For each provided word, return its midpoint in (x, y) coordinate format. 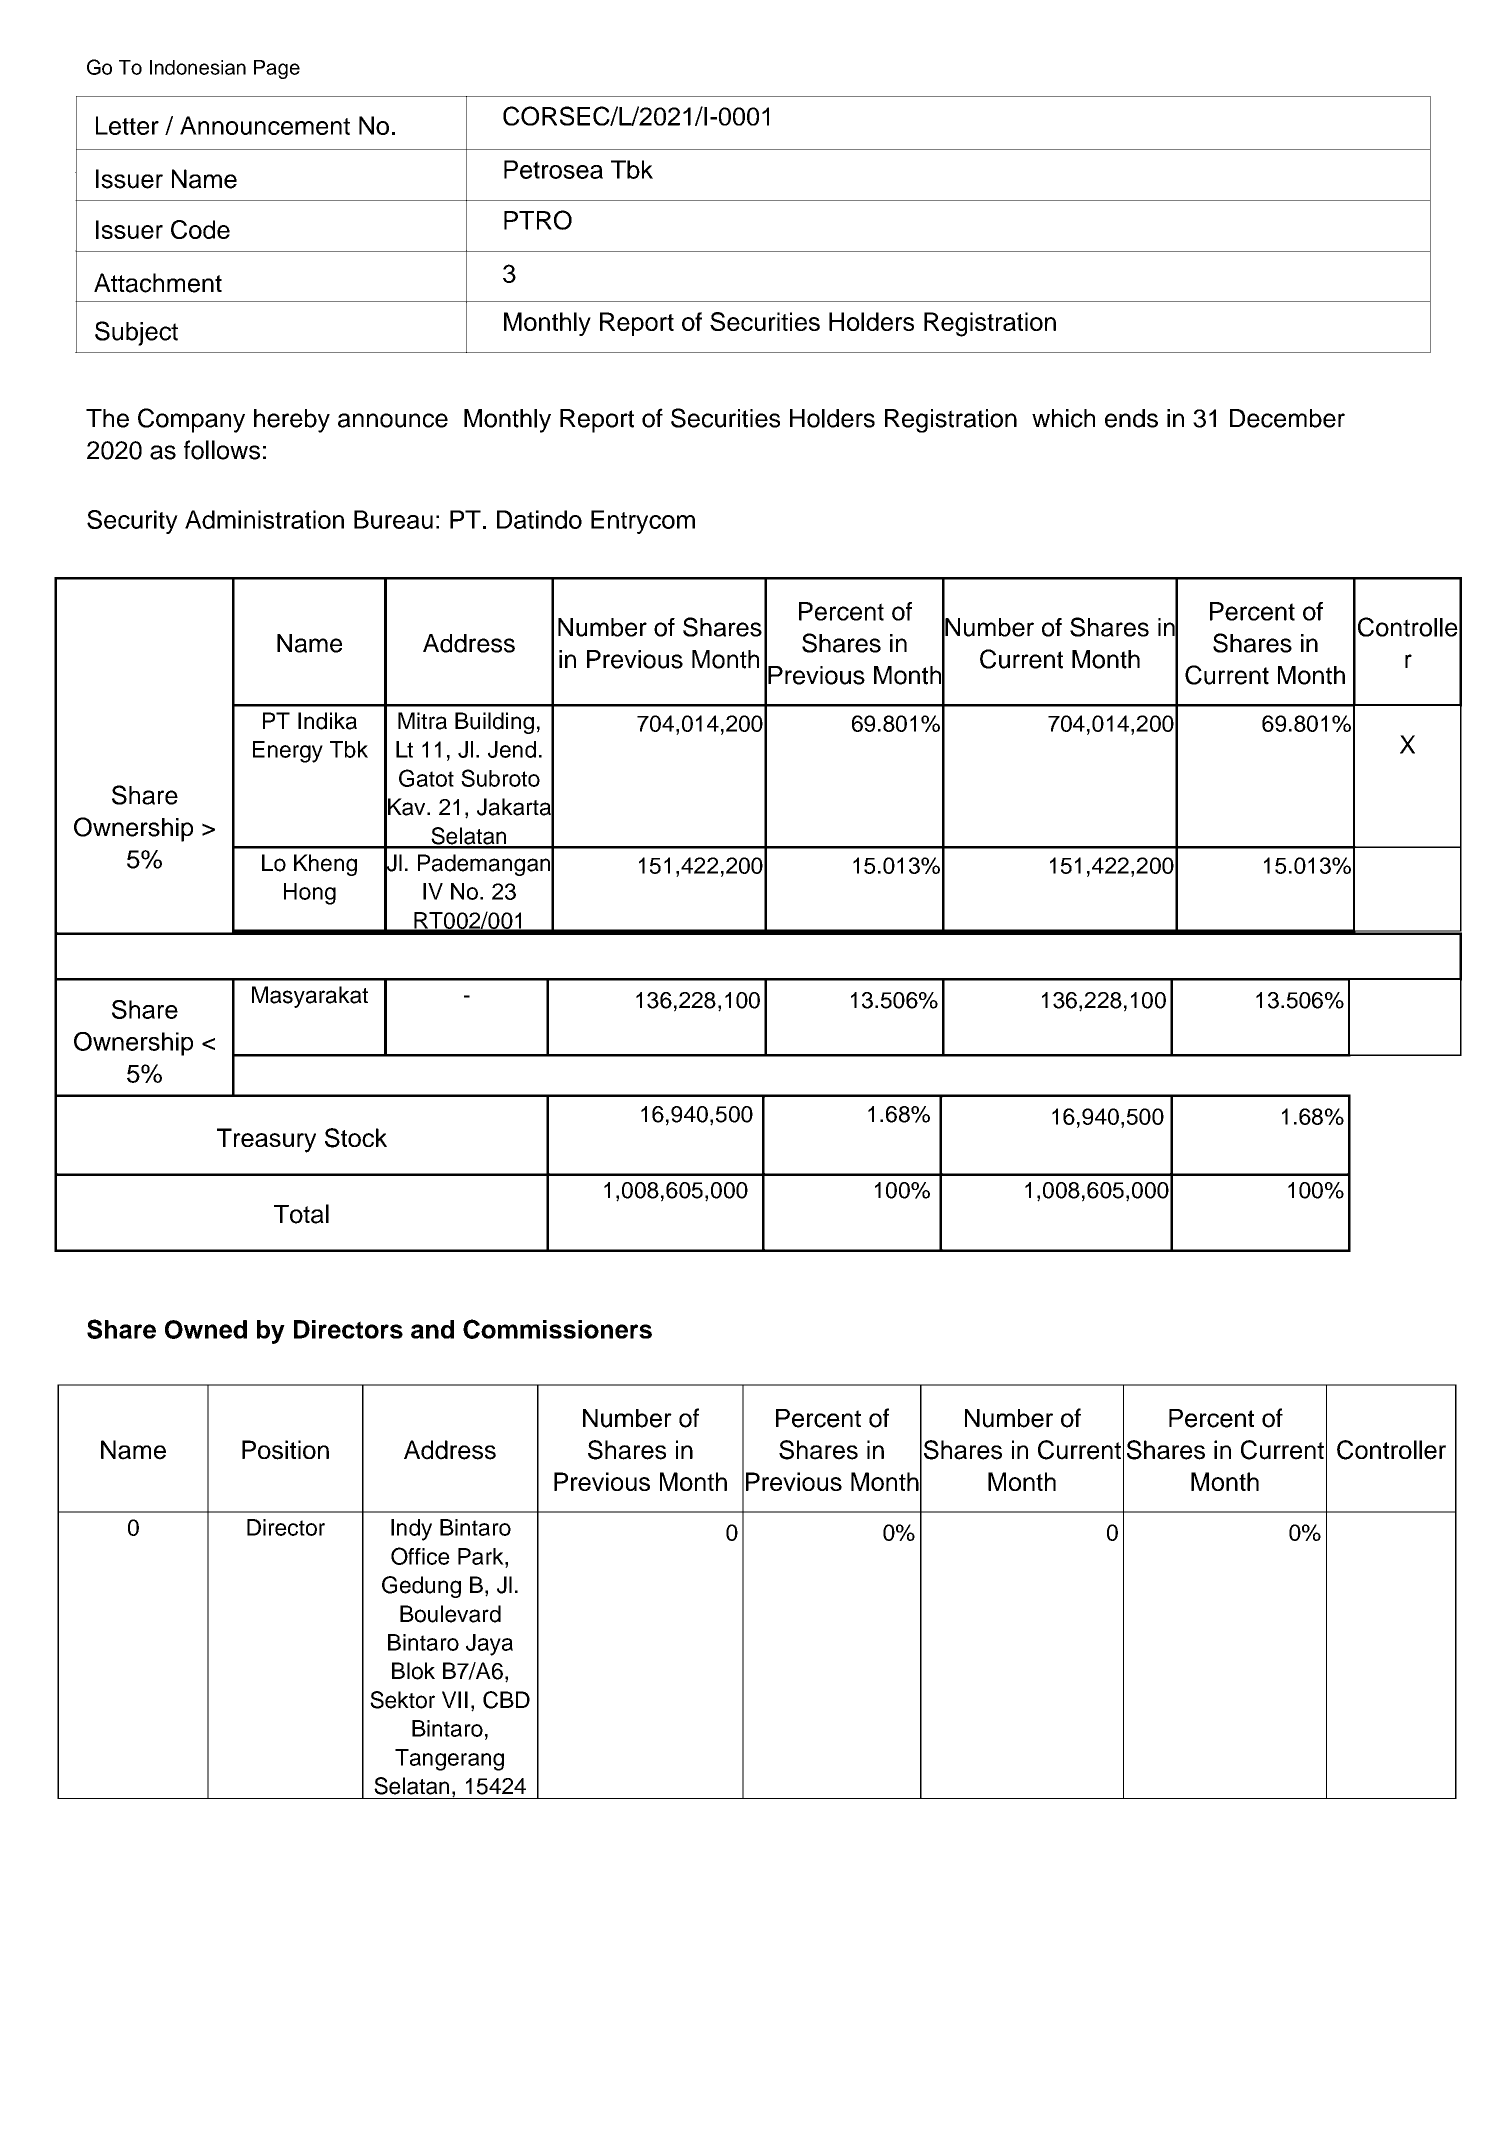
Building (494, 723)
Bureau (393, 519)
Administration (264, 519)
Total (301, 1214)
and (432, 1329)
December (1287, 418)
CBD (506, 1700)
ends (1131, 418)
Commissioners (557, 1329)
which (1063, 418)
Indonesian (198, 67)
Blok (413, 1671)
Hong (310, 894)
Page (277, 69)
